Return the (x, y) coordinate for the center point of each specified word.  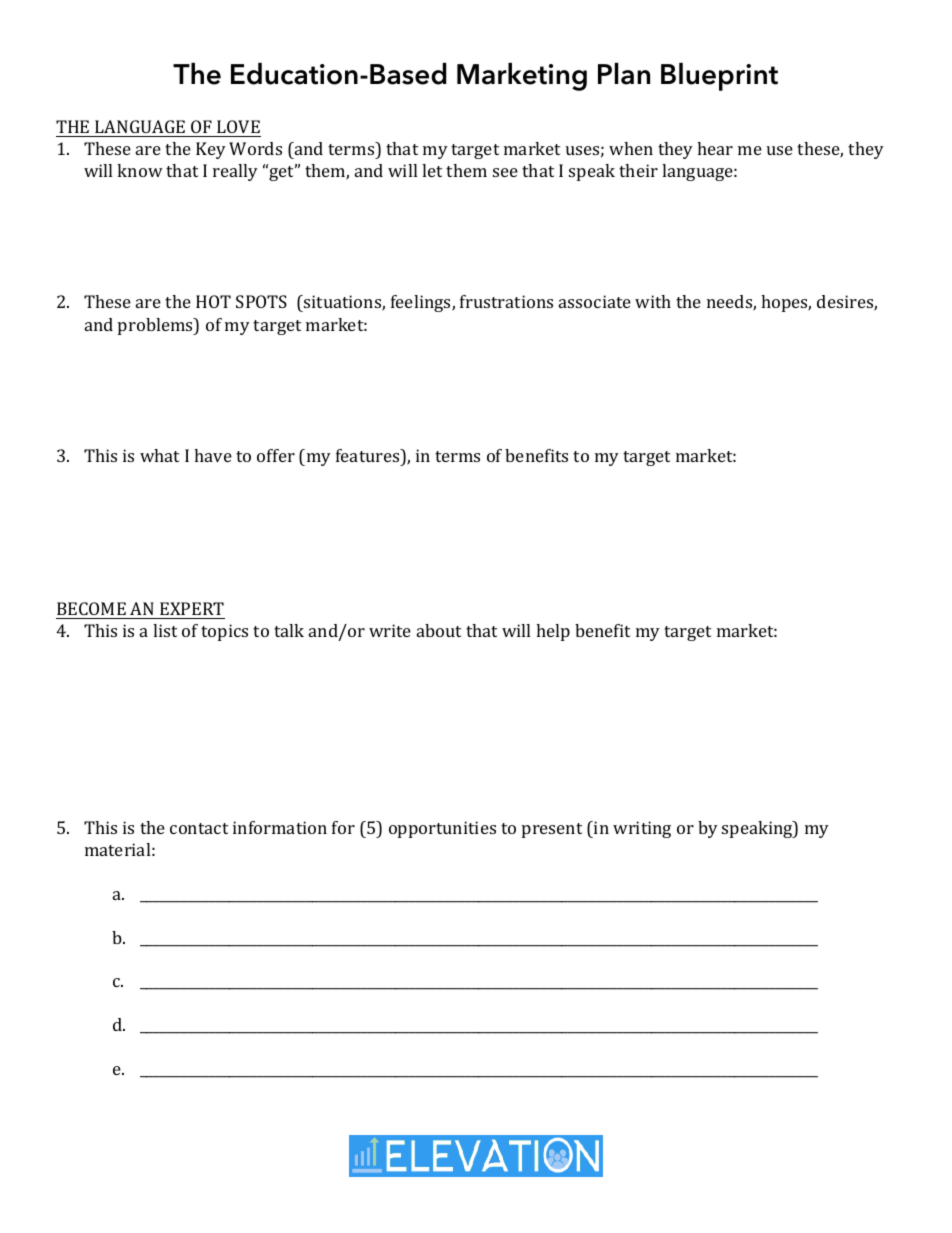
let (432, 170)
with (653, 301)
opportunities (442, 829)
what (159, 455)
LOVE (238, 126)
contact (199, 828)
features (369, 455)
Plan (624, 74)
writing (642, 829)
